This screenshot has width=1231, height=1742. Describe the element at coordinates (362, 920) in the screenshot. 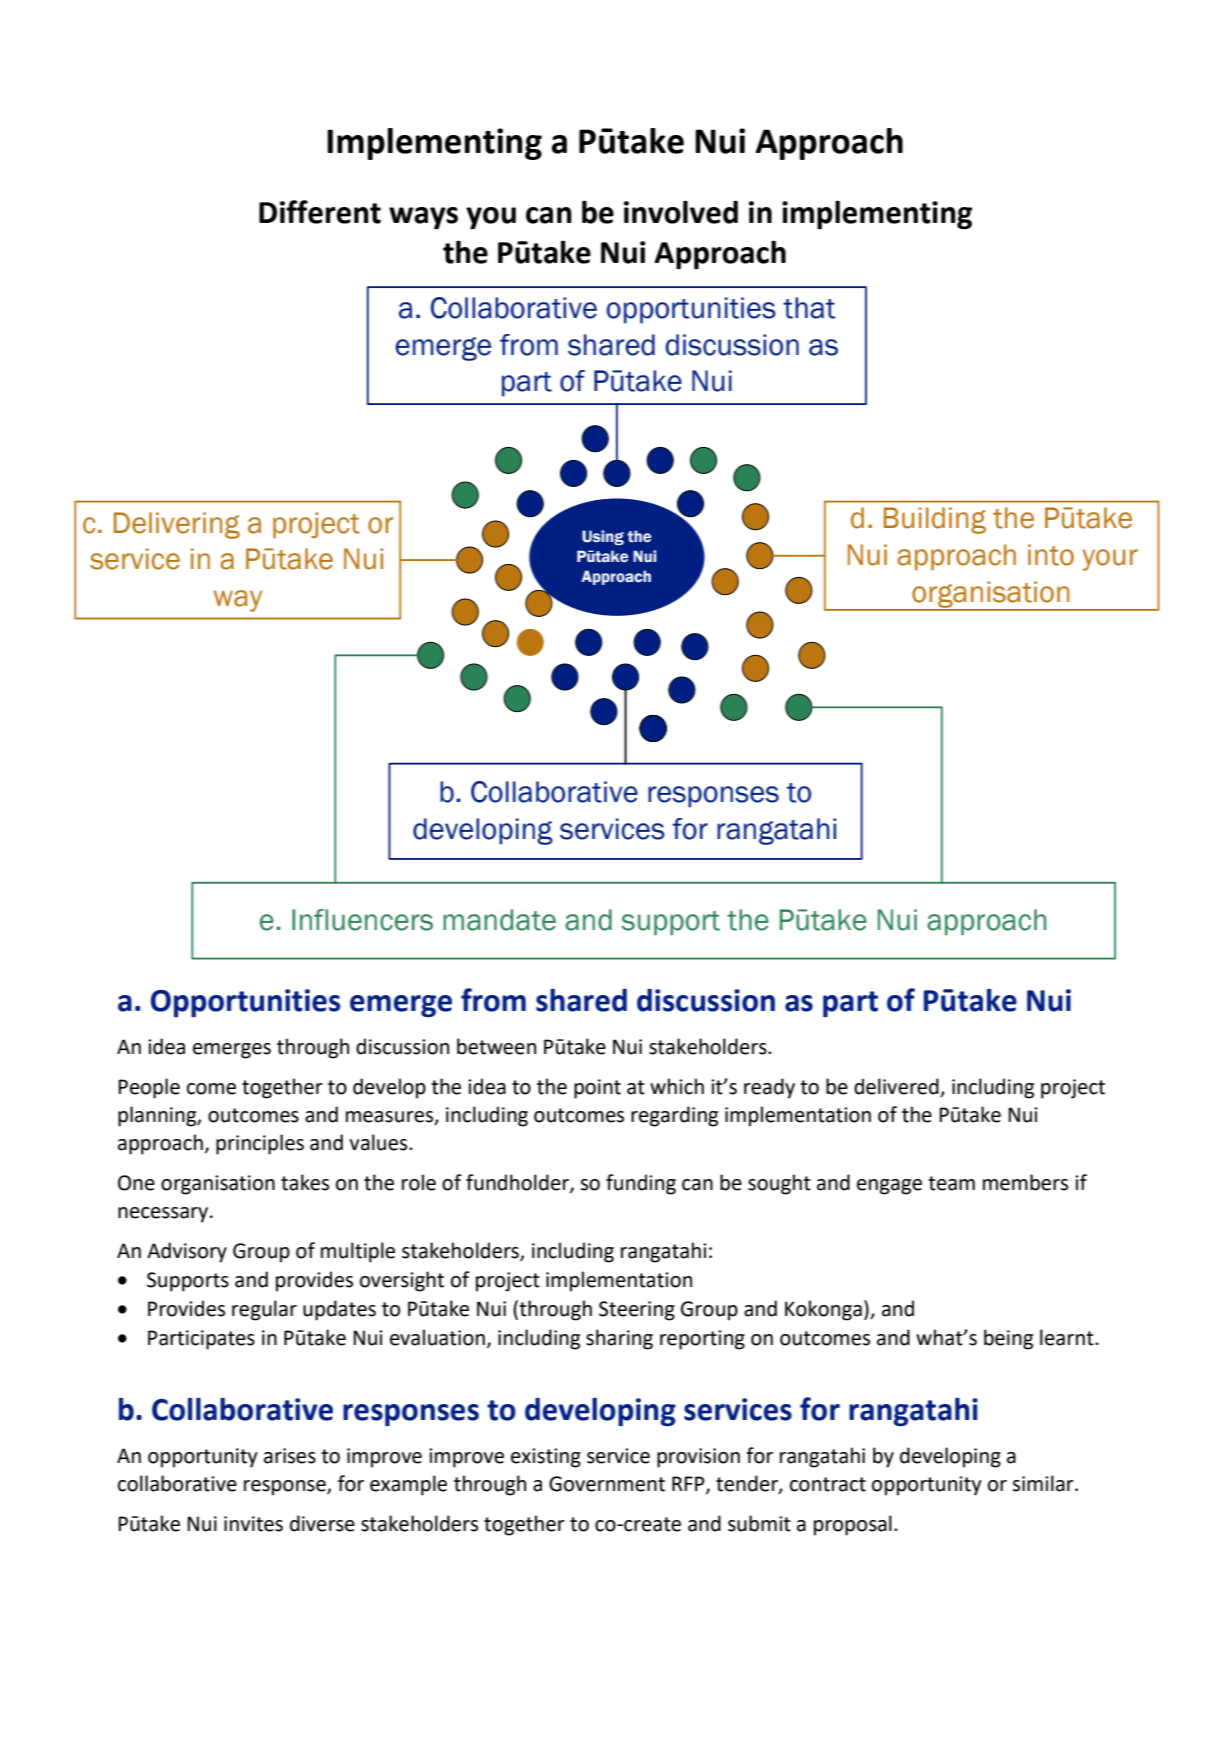

I see `Influencers` at that location.
